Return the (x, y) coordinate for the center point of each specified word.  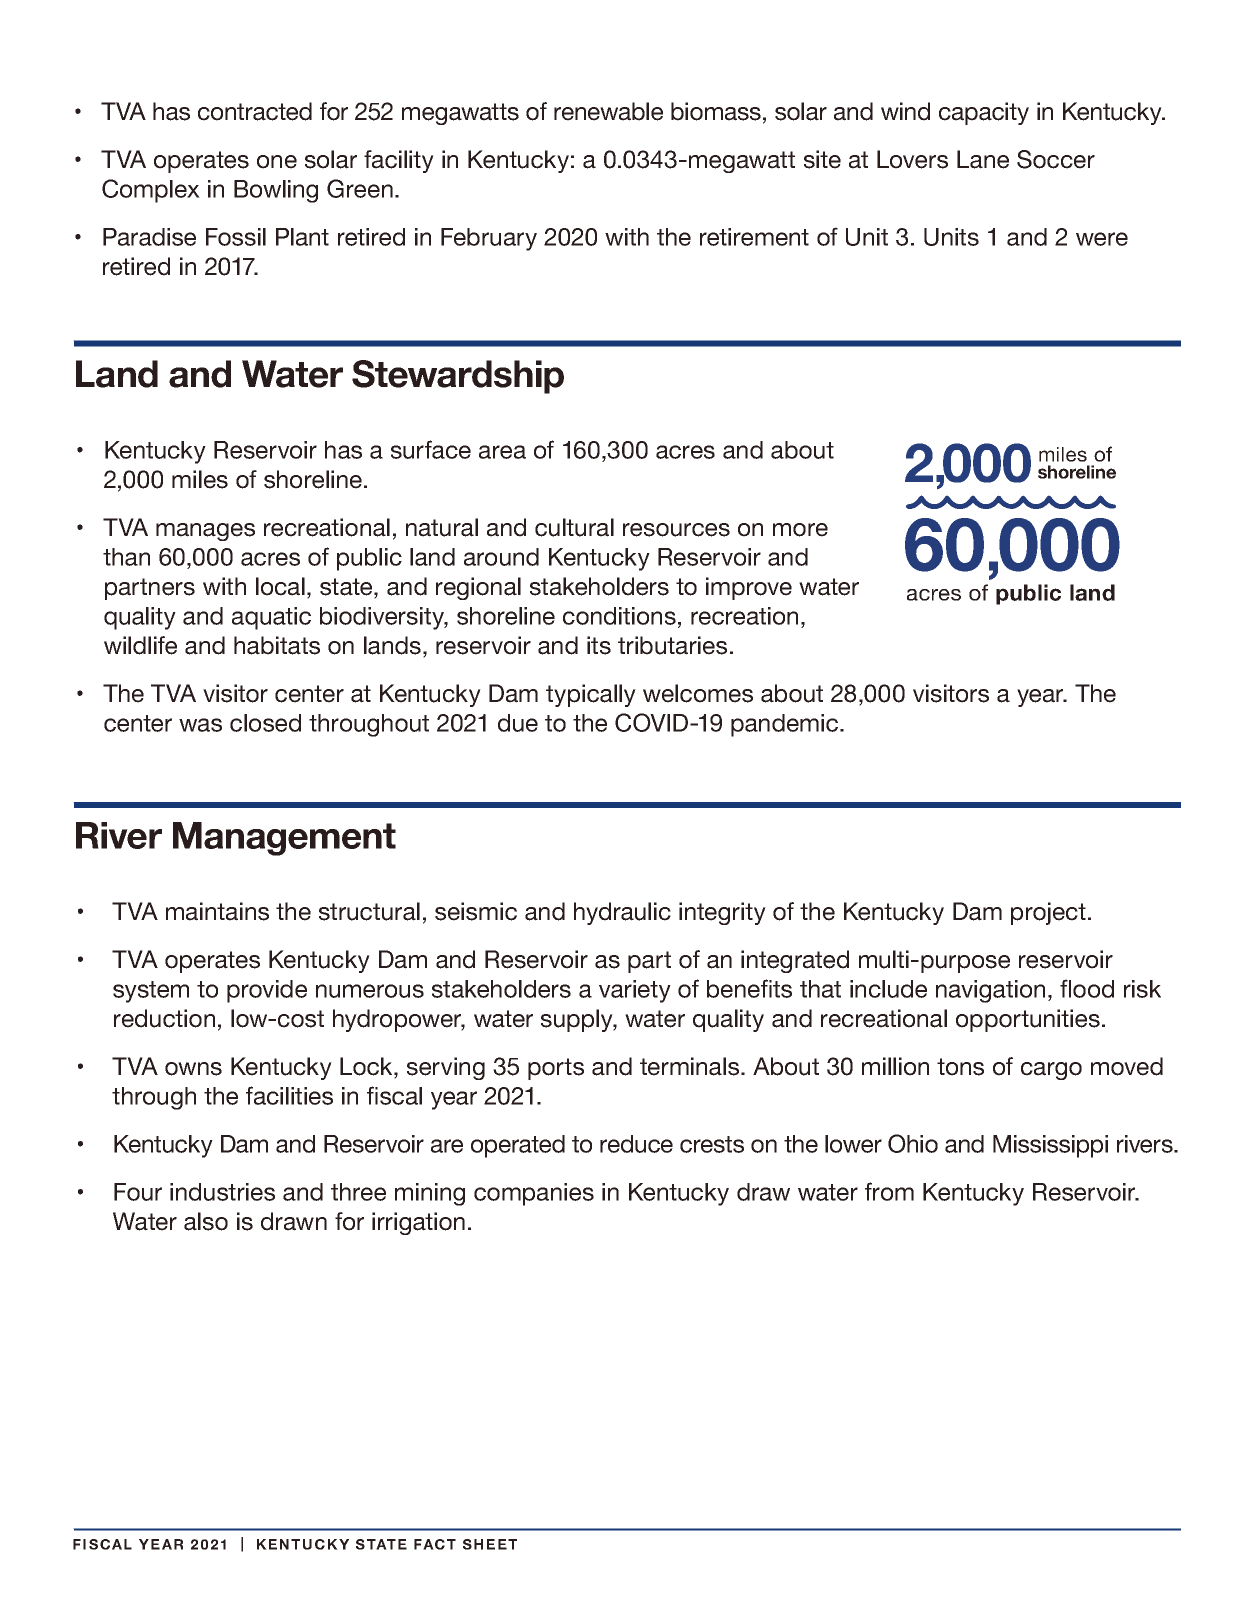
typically (591, 695)
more (800, 530)
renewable (608, 111)
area (502, 452)
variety (635, 991)
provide (267, 991)
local (280, 586)
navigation (990, 991)
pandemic (786, 725)
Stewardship (458, 377)
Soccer (1056, 159)
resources (676, 530)
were (1102, 239)
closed (265, 723)
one (277, 162)
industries (222, 1192)
